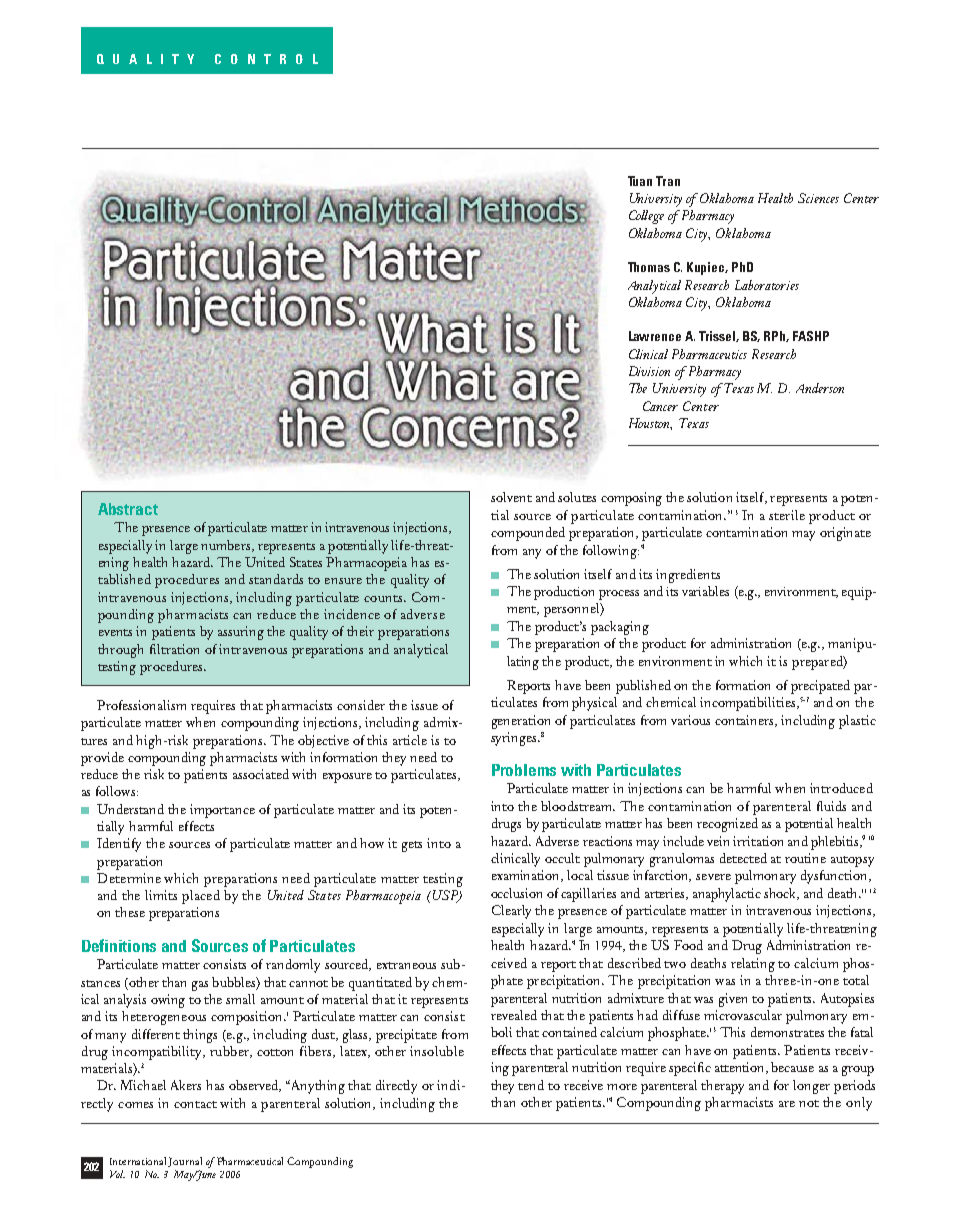 The width and height of the screenshot is (974, 1232). What do you see at coordinates (531, 1085) in the screenshot?
I see `tend` at bounding box center [531, 1085].
